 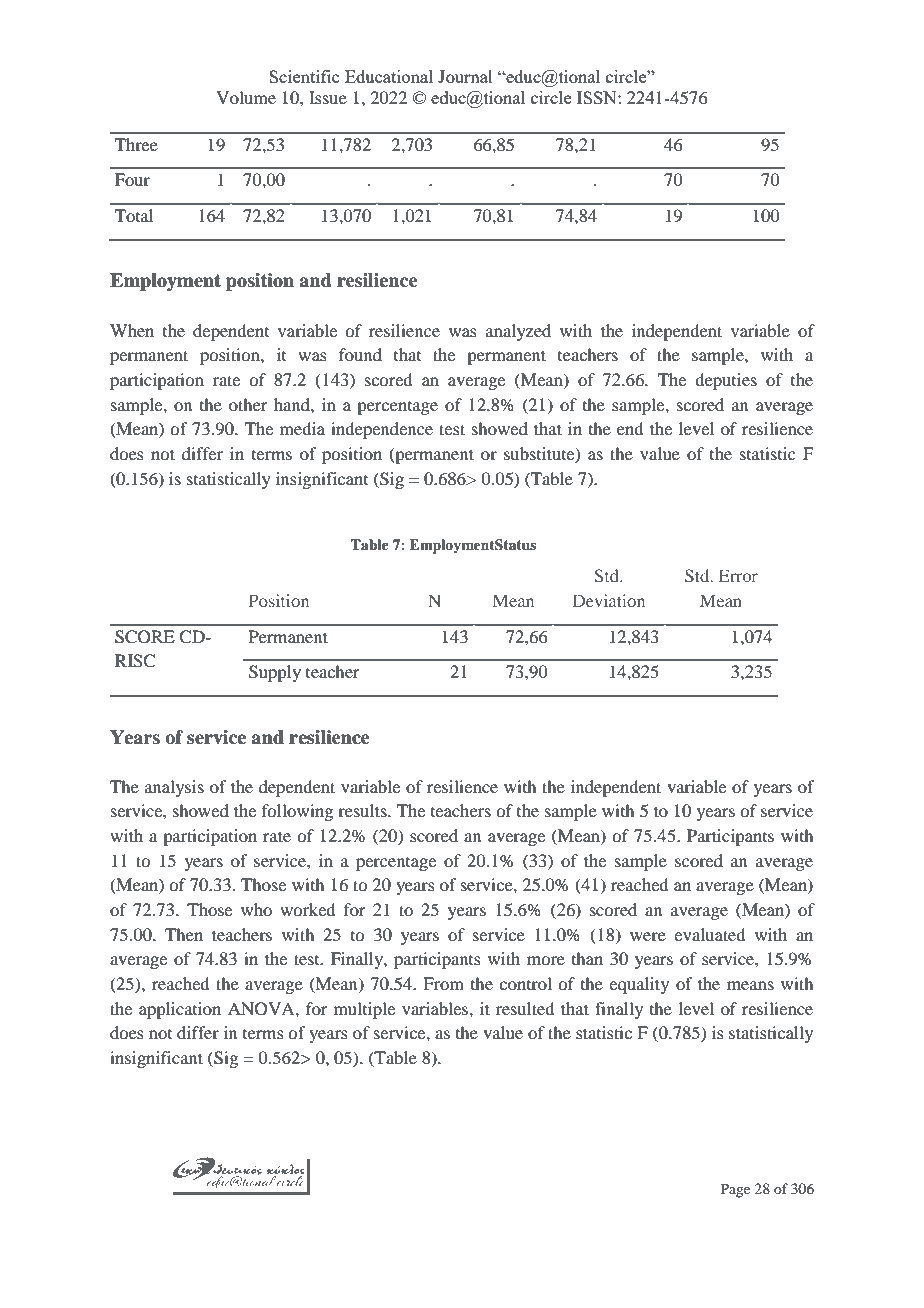 What do you see at coordinates (518, 332) in the page?
I see `analyzed` at bounding box center [518, 332].
